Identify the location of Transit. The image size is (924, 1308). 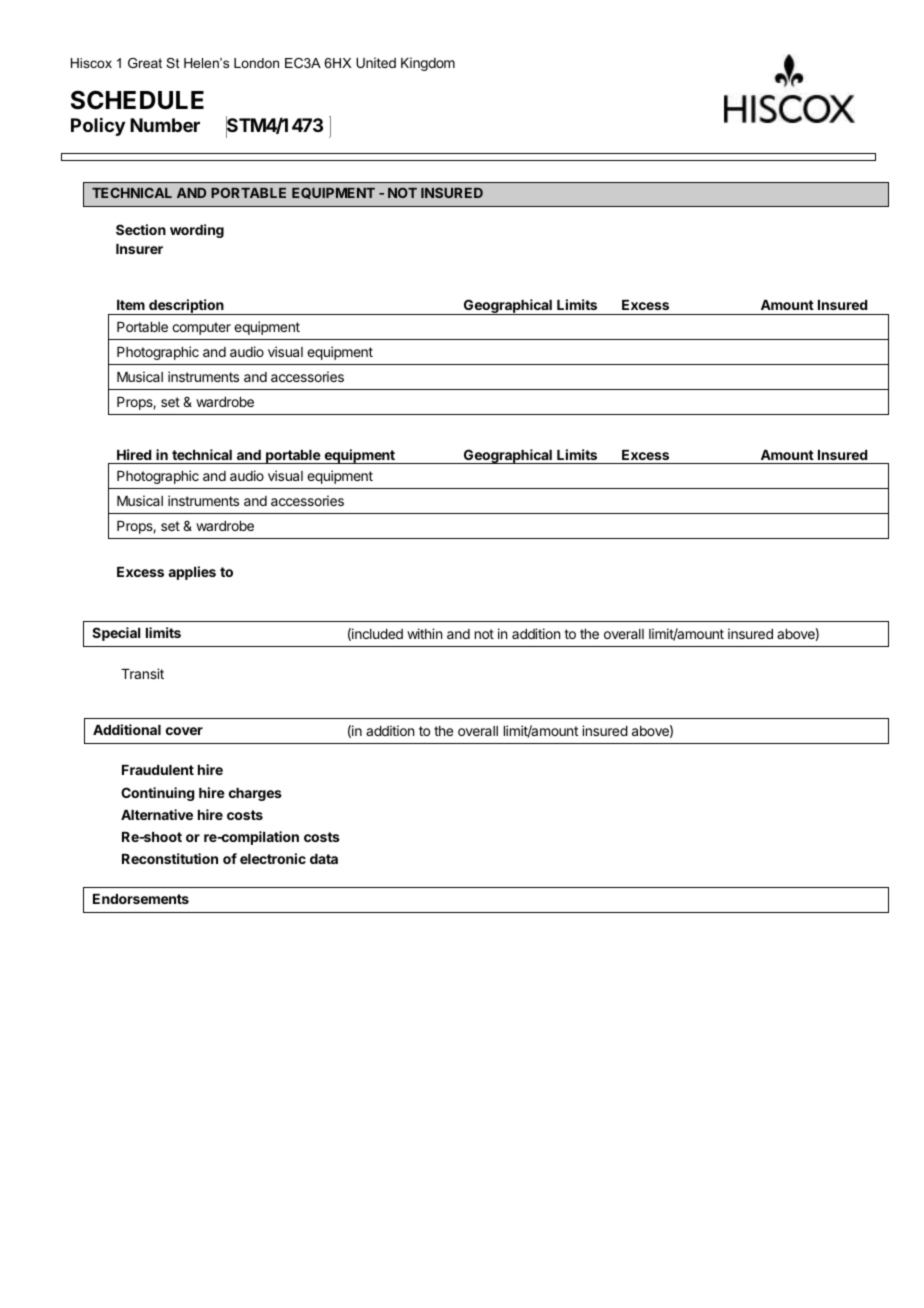
(142, 673).
